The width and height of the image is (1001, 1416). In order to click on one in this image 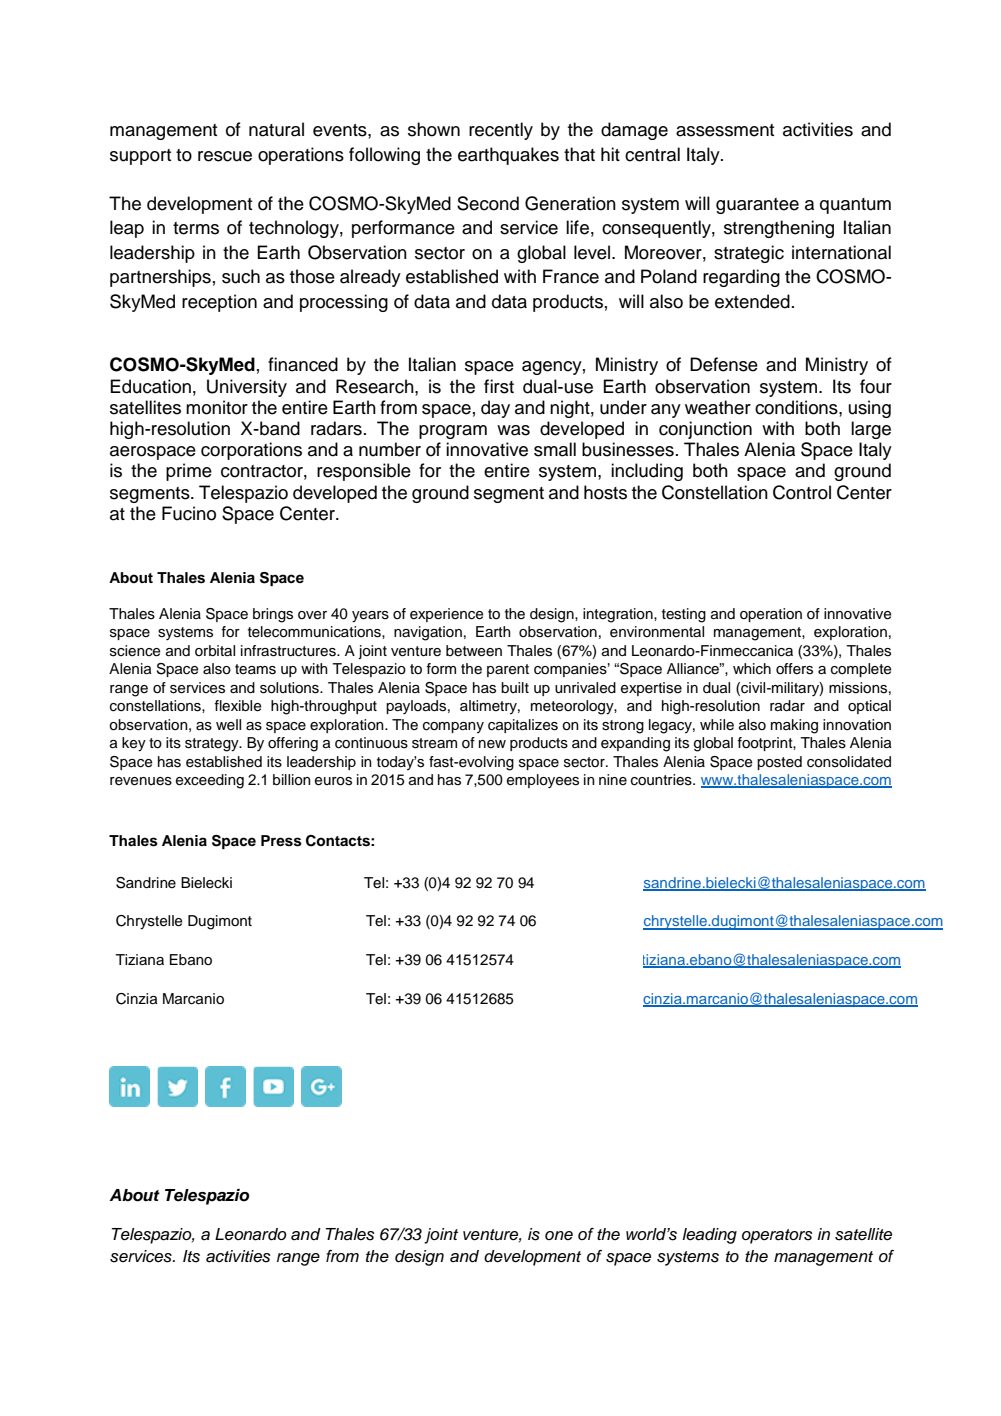, I will do `click(559, 1235)`.
